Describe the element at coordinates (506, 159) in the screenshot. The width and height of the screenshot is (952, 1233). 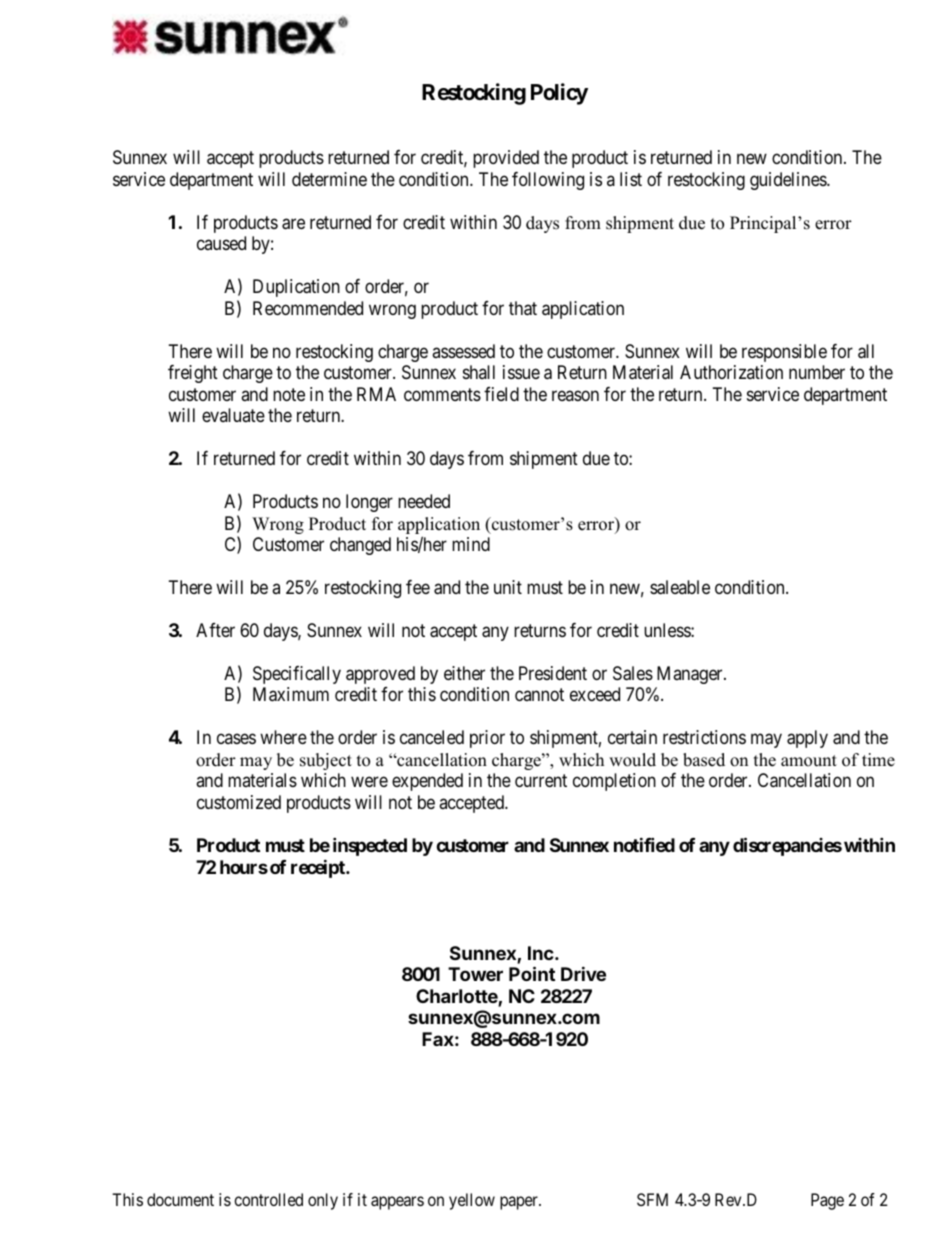
I see `provided` at that location.
